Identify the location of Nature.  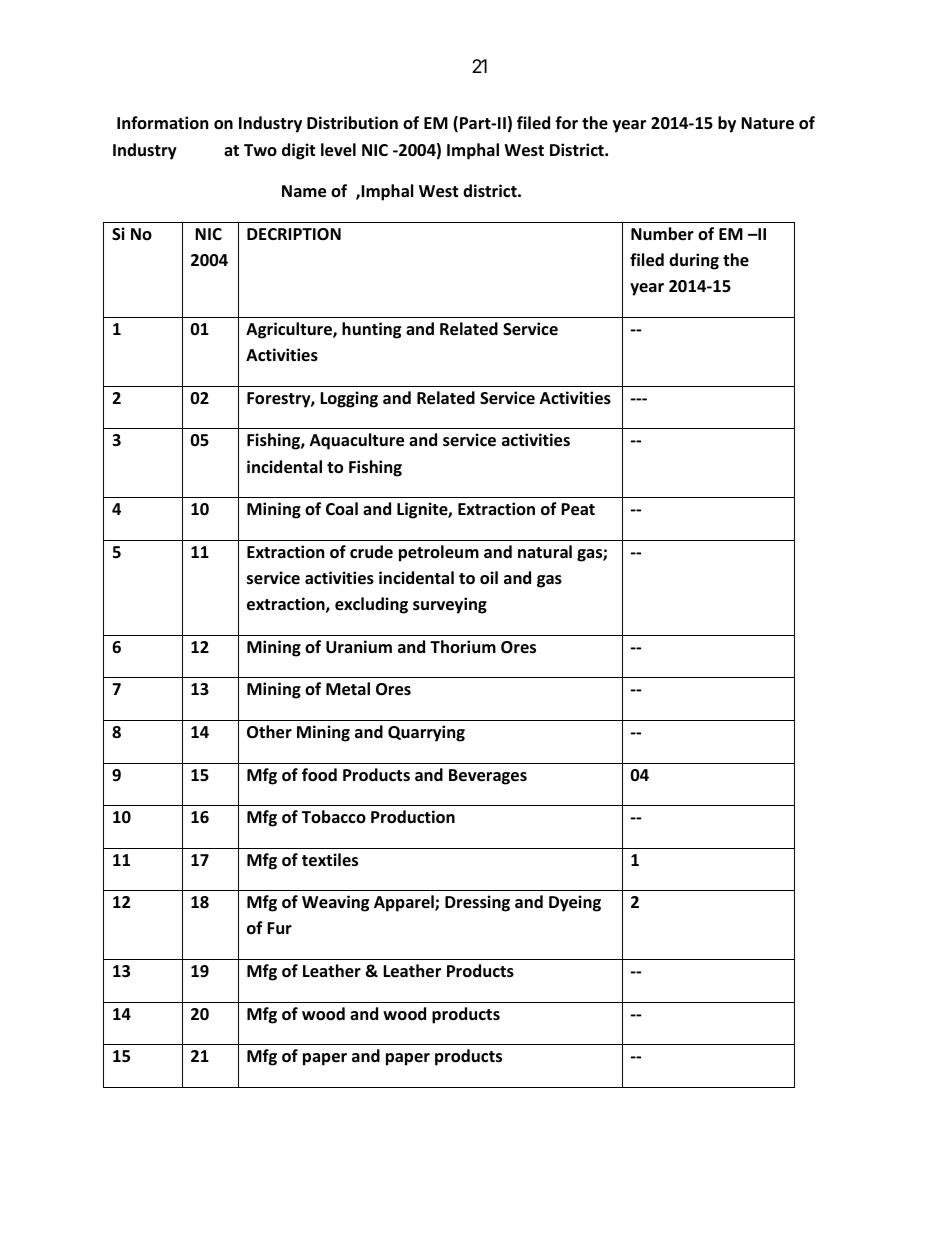
(767, 123).
